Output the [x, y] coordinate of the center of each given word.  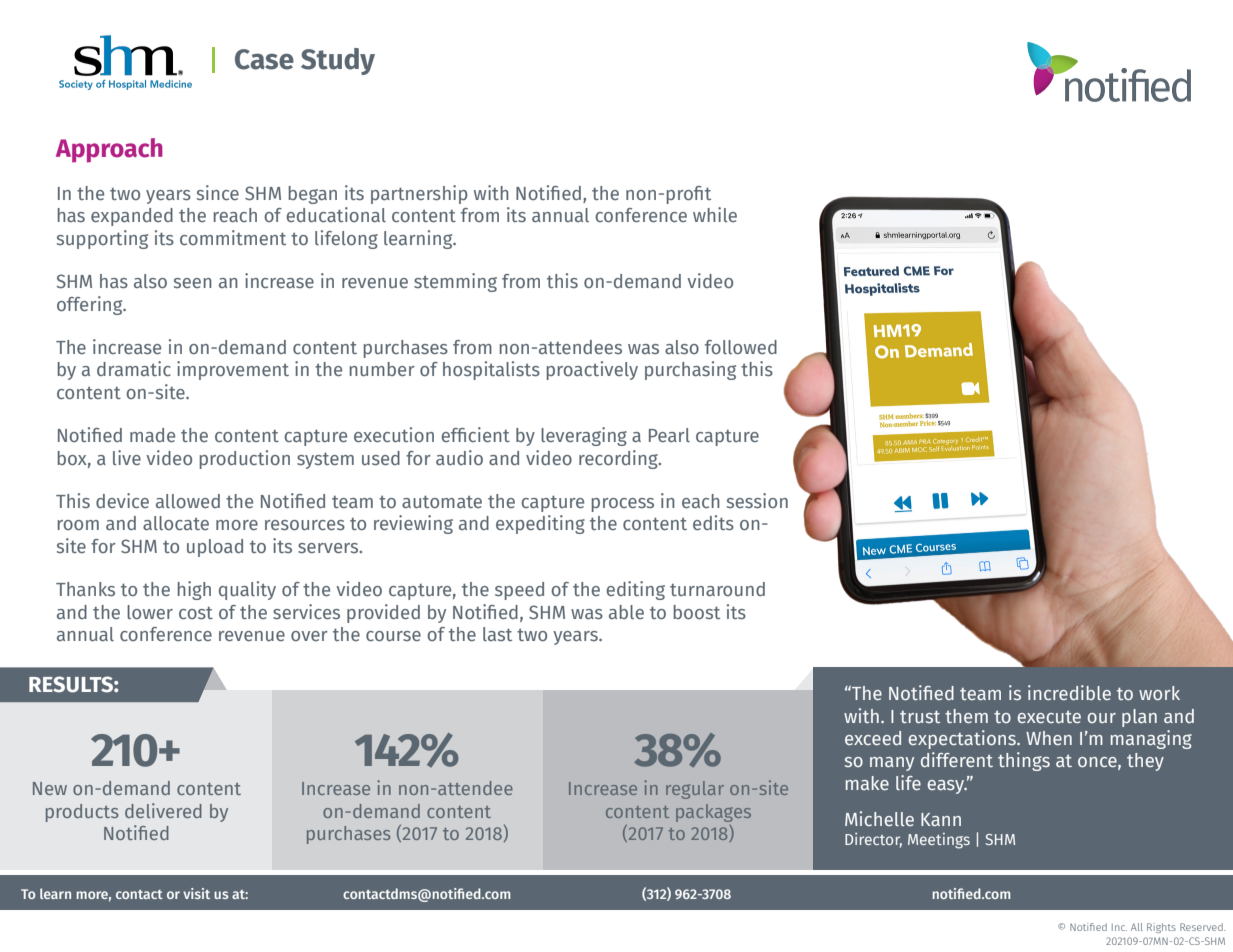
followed [741, 347]
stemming [455, 282]
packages [713, 813]
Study [338, 61]
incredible [1069, 692]
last [497, 634]
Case [264, 59]
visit [196, 893]
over [309, 636]
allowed [188, 501]
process [623, 505]
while [715, 214]
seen [193, 283]
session [757, 500]
